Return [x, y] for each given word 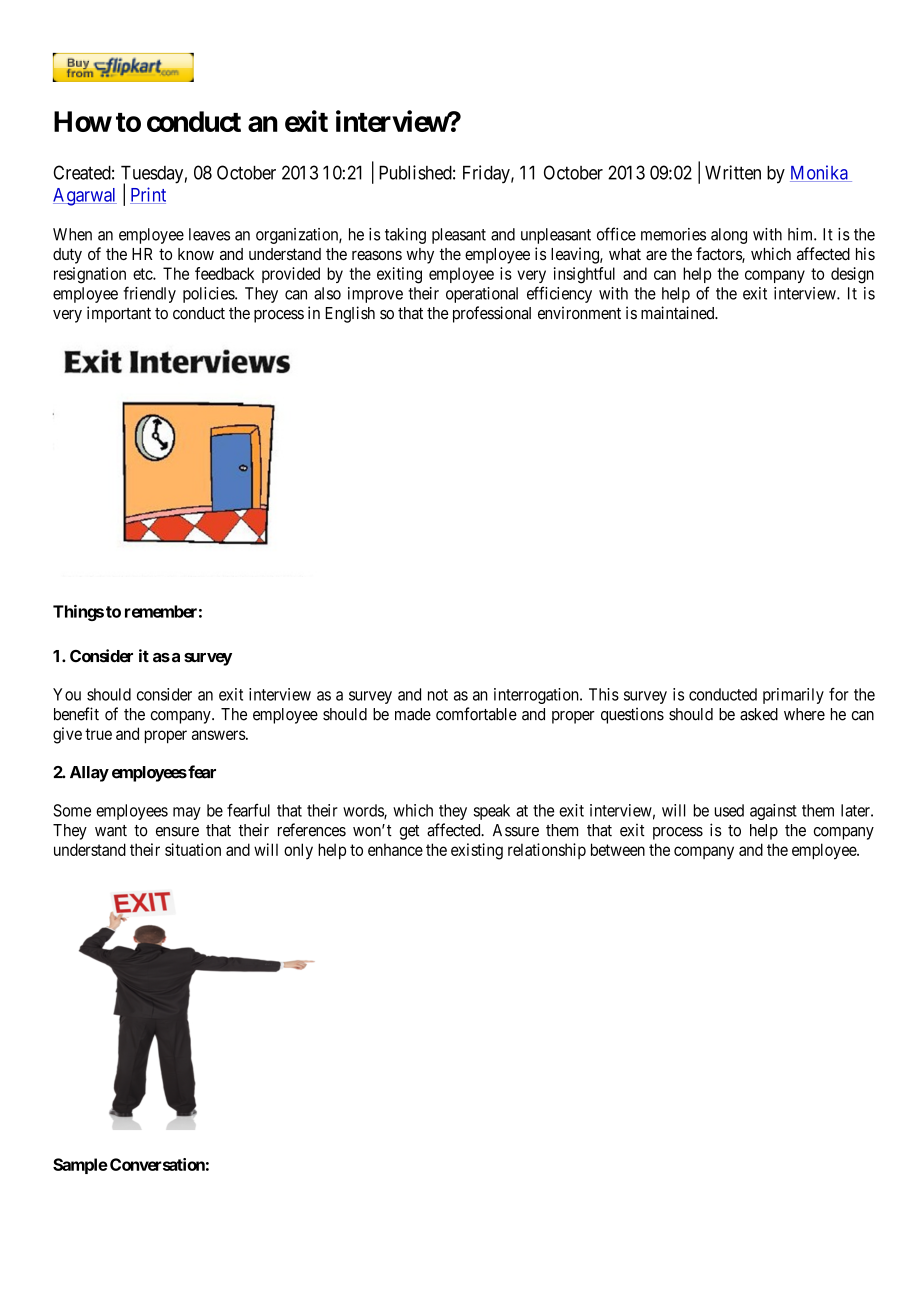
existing [477, 851]
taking [405, 236]
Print [148, 195]
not [438, 695]
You [67, 694]
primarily [793, 696]
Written [733, 172]
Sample [80, 1166]
